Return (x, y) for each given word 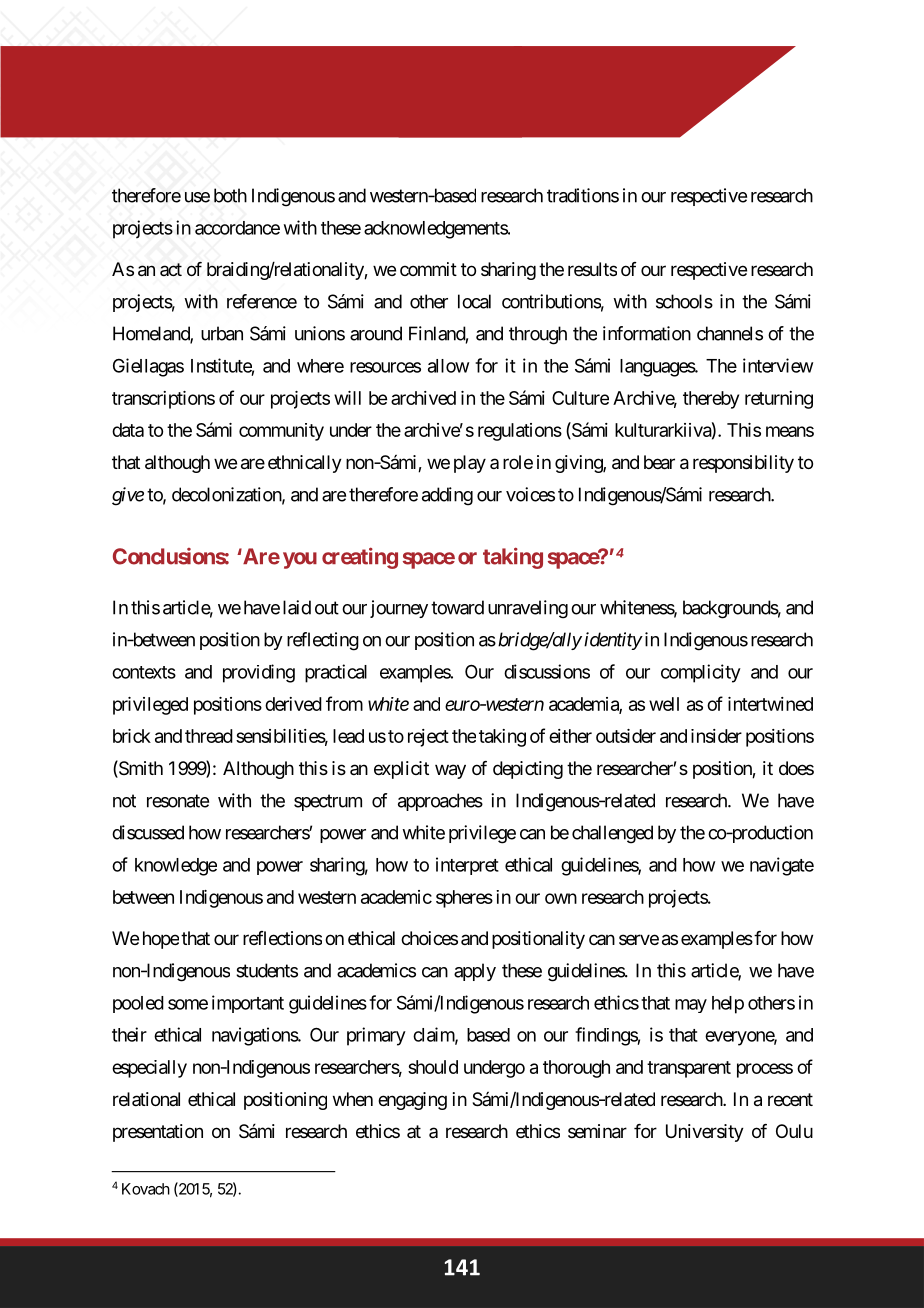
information (647, 333)
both (230, 195)
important (248, 1004)
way (450, 771)
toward (457, 607)
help (728, 1005)
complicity (701, 673)
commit (428, 269)
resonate (178, 801)
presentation (158, 1133)
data (128, 430)
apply (475, 972)
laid (297, 607)
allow (448, 366)
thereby (711, 400)
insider (716, 736)
